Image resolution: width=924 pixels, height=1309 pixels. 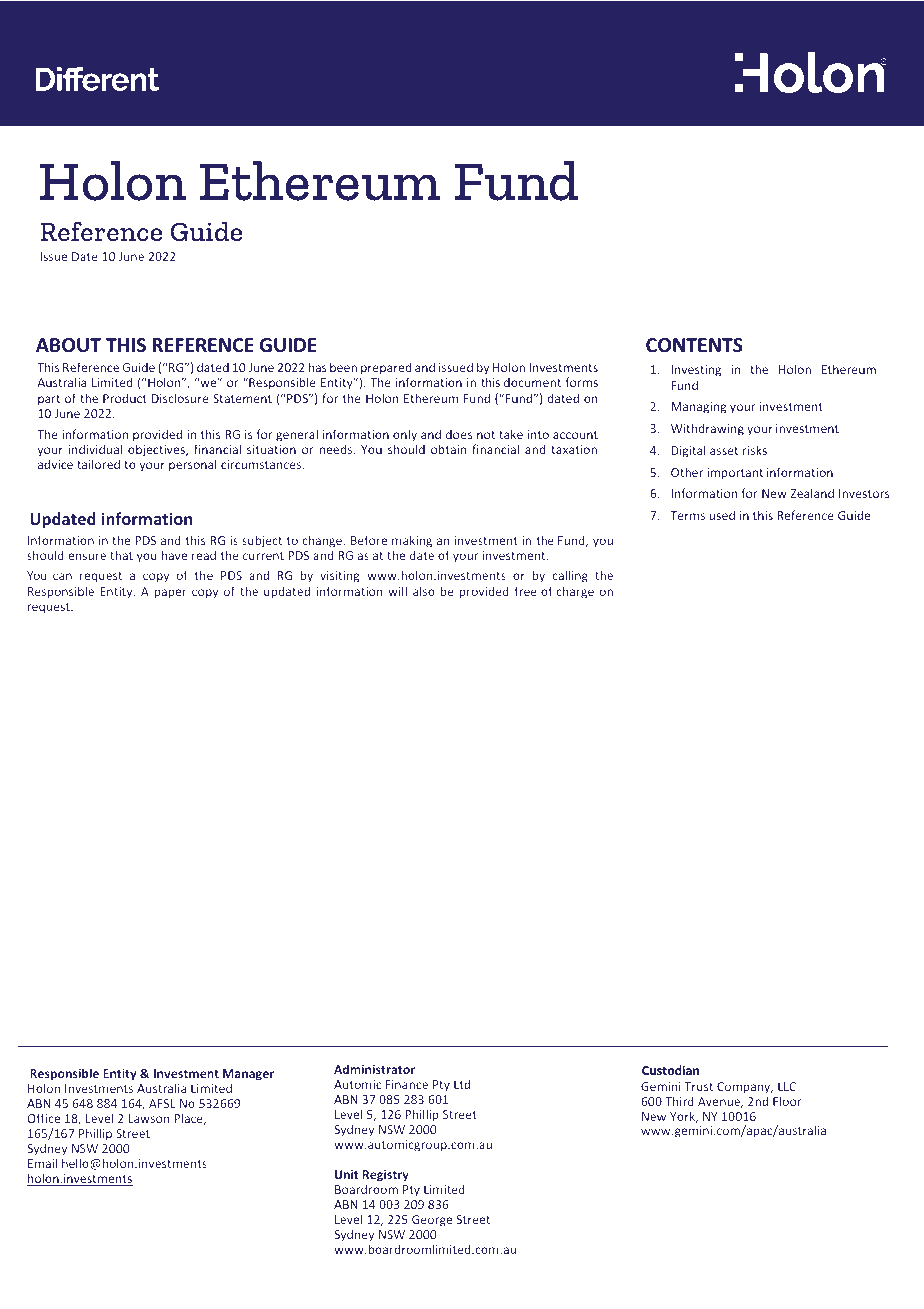 What do you see at coordinates (171, 594) in the image?
I see `paper` at bounding box center [171, 594].
